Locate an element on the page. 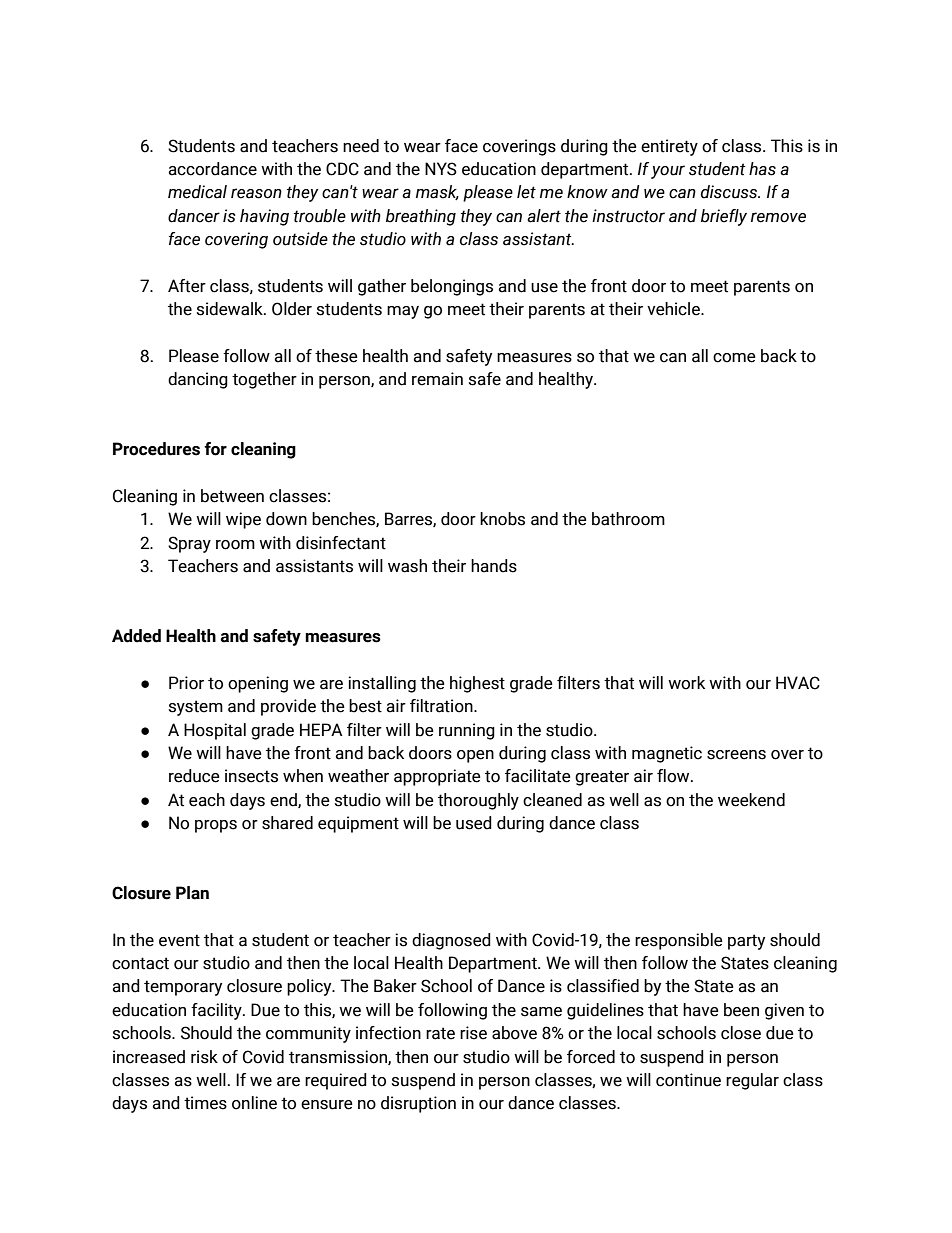 This document has width=952, height=1233. NYS is located at coordinates (441, 169).
